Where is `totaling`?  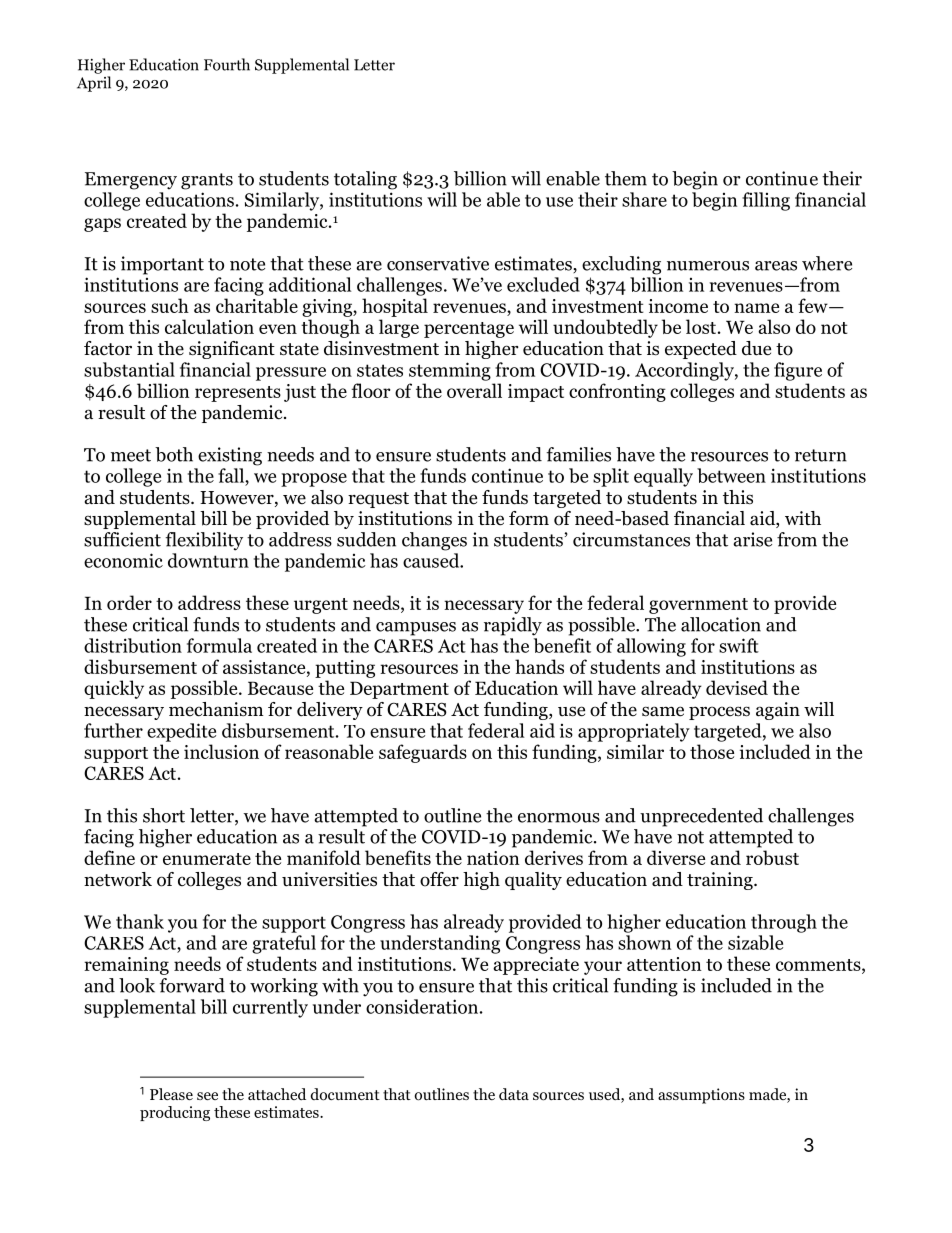
totaling is located at coordinates (365, 180).
